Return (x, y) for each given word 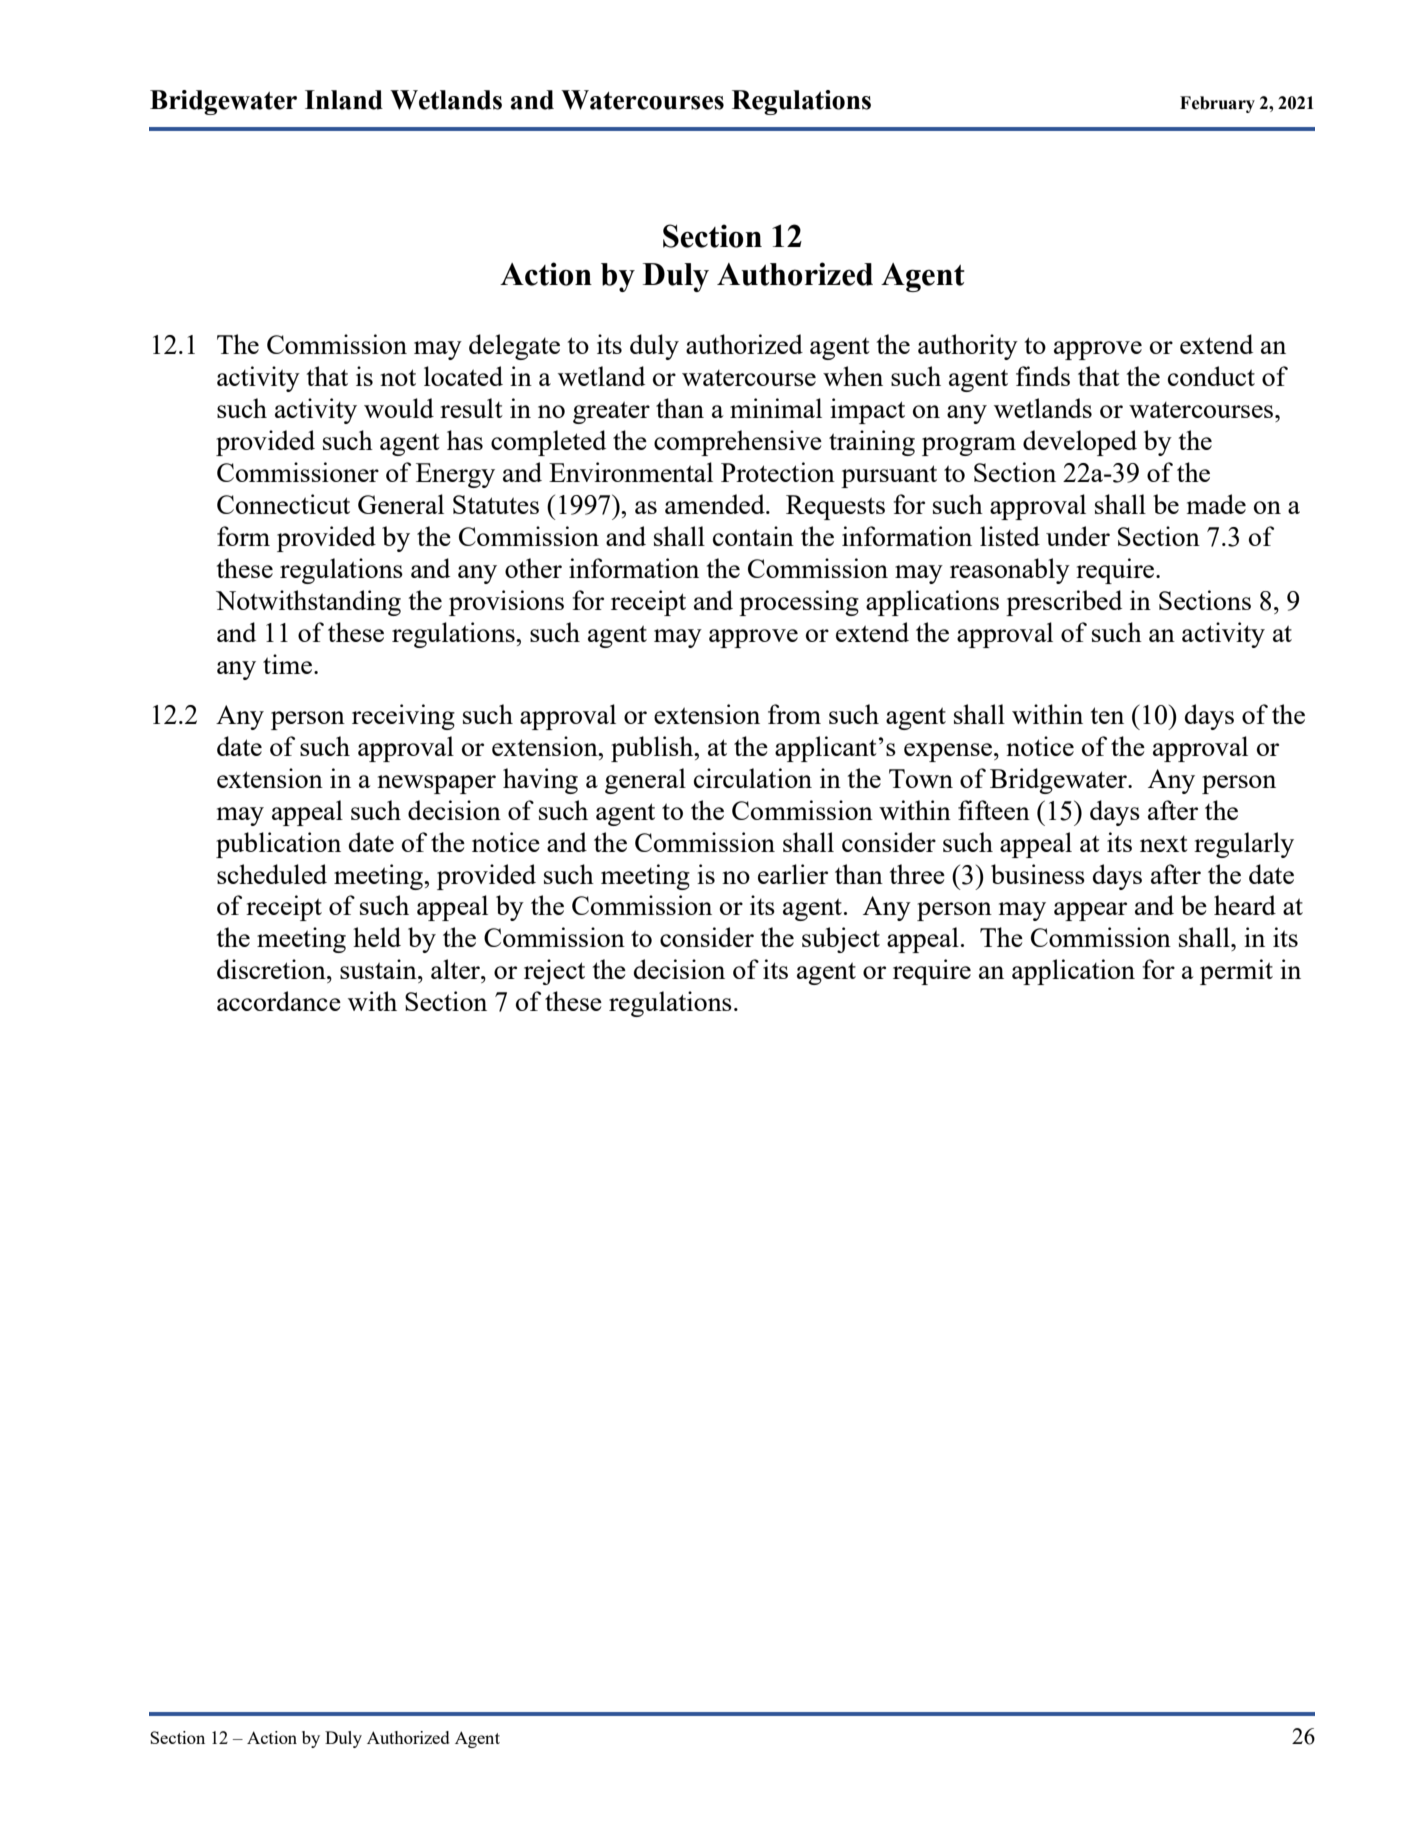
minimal (776, 408)
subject (841, 940)
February (1217, 104)
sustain (379, 969)
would (399, 408)
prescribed (1064, 603)
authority (968, 347)
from (794, 714)
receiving (403, 717)
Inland (344, 100)
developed (1080, 443)
